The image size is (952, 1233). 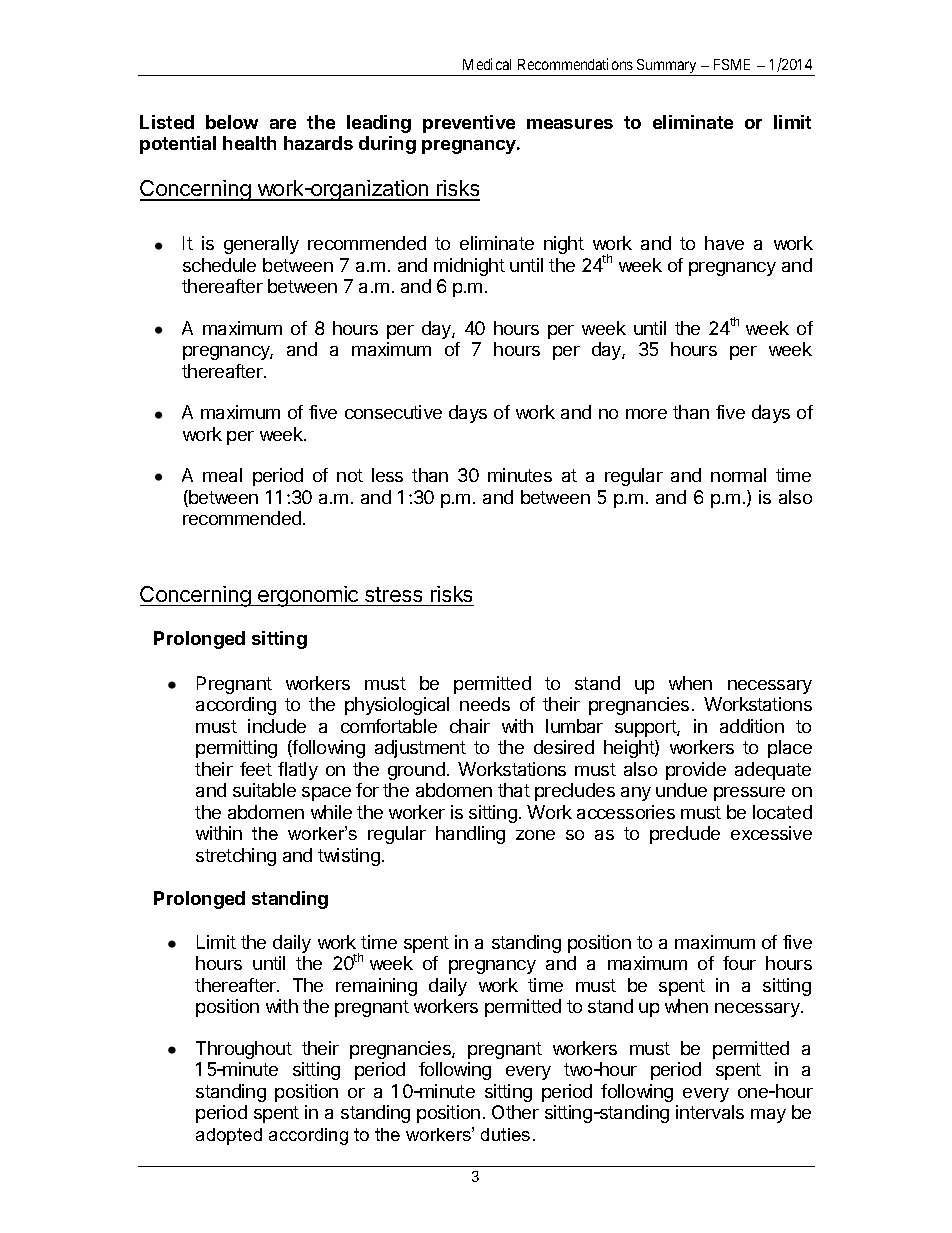 What do you see at coordinates (469, 124) in the page?
I see `preventive` at bounding box center [469, 124].
